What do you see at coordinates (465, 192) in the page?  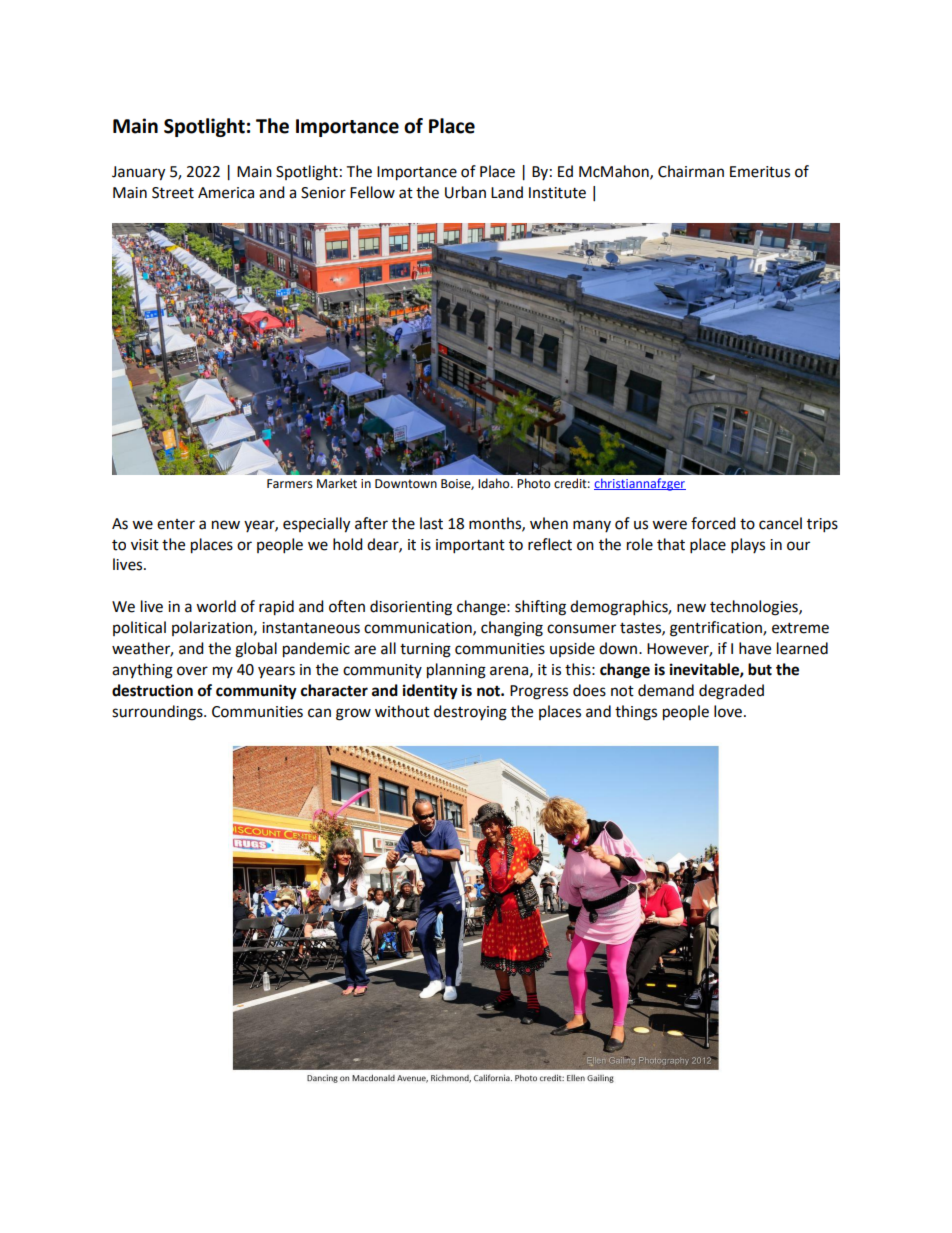 I see `Urban` at bounding box center [465, 192].
